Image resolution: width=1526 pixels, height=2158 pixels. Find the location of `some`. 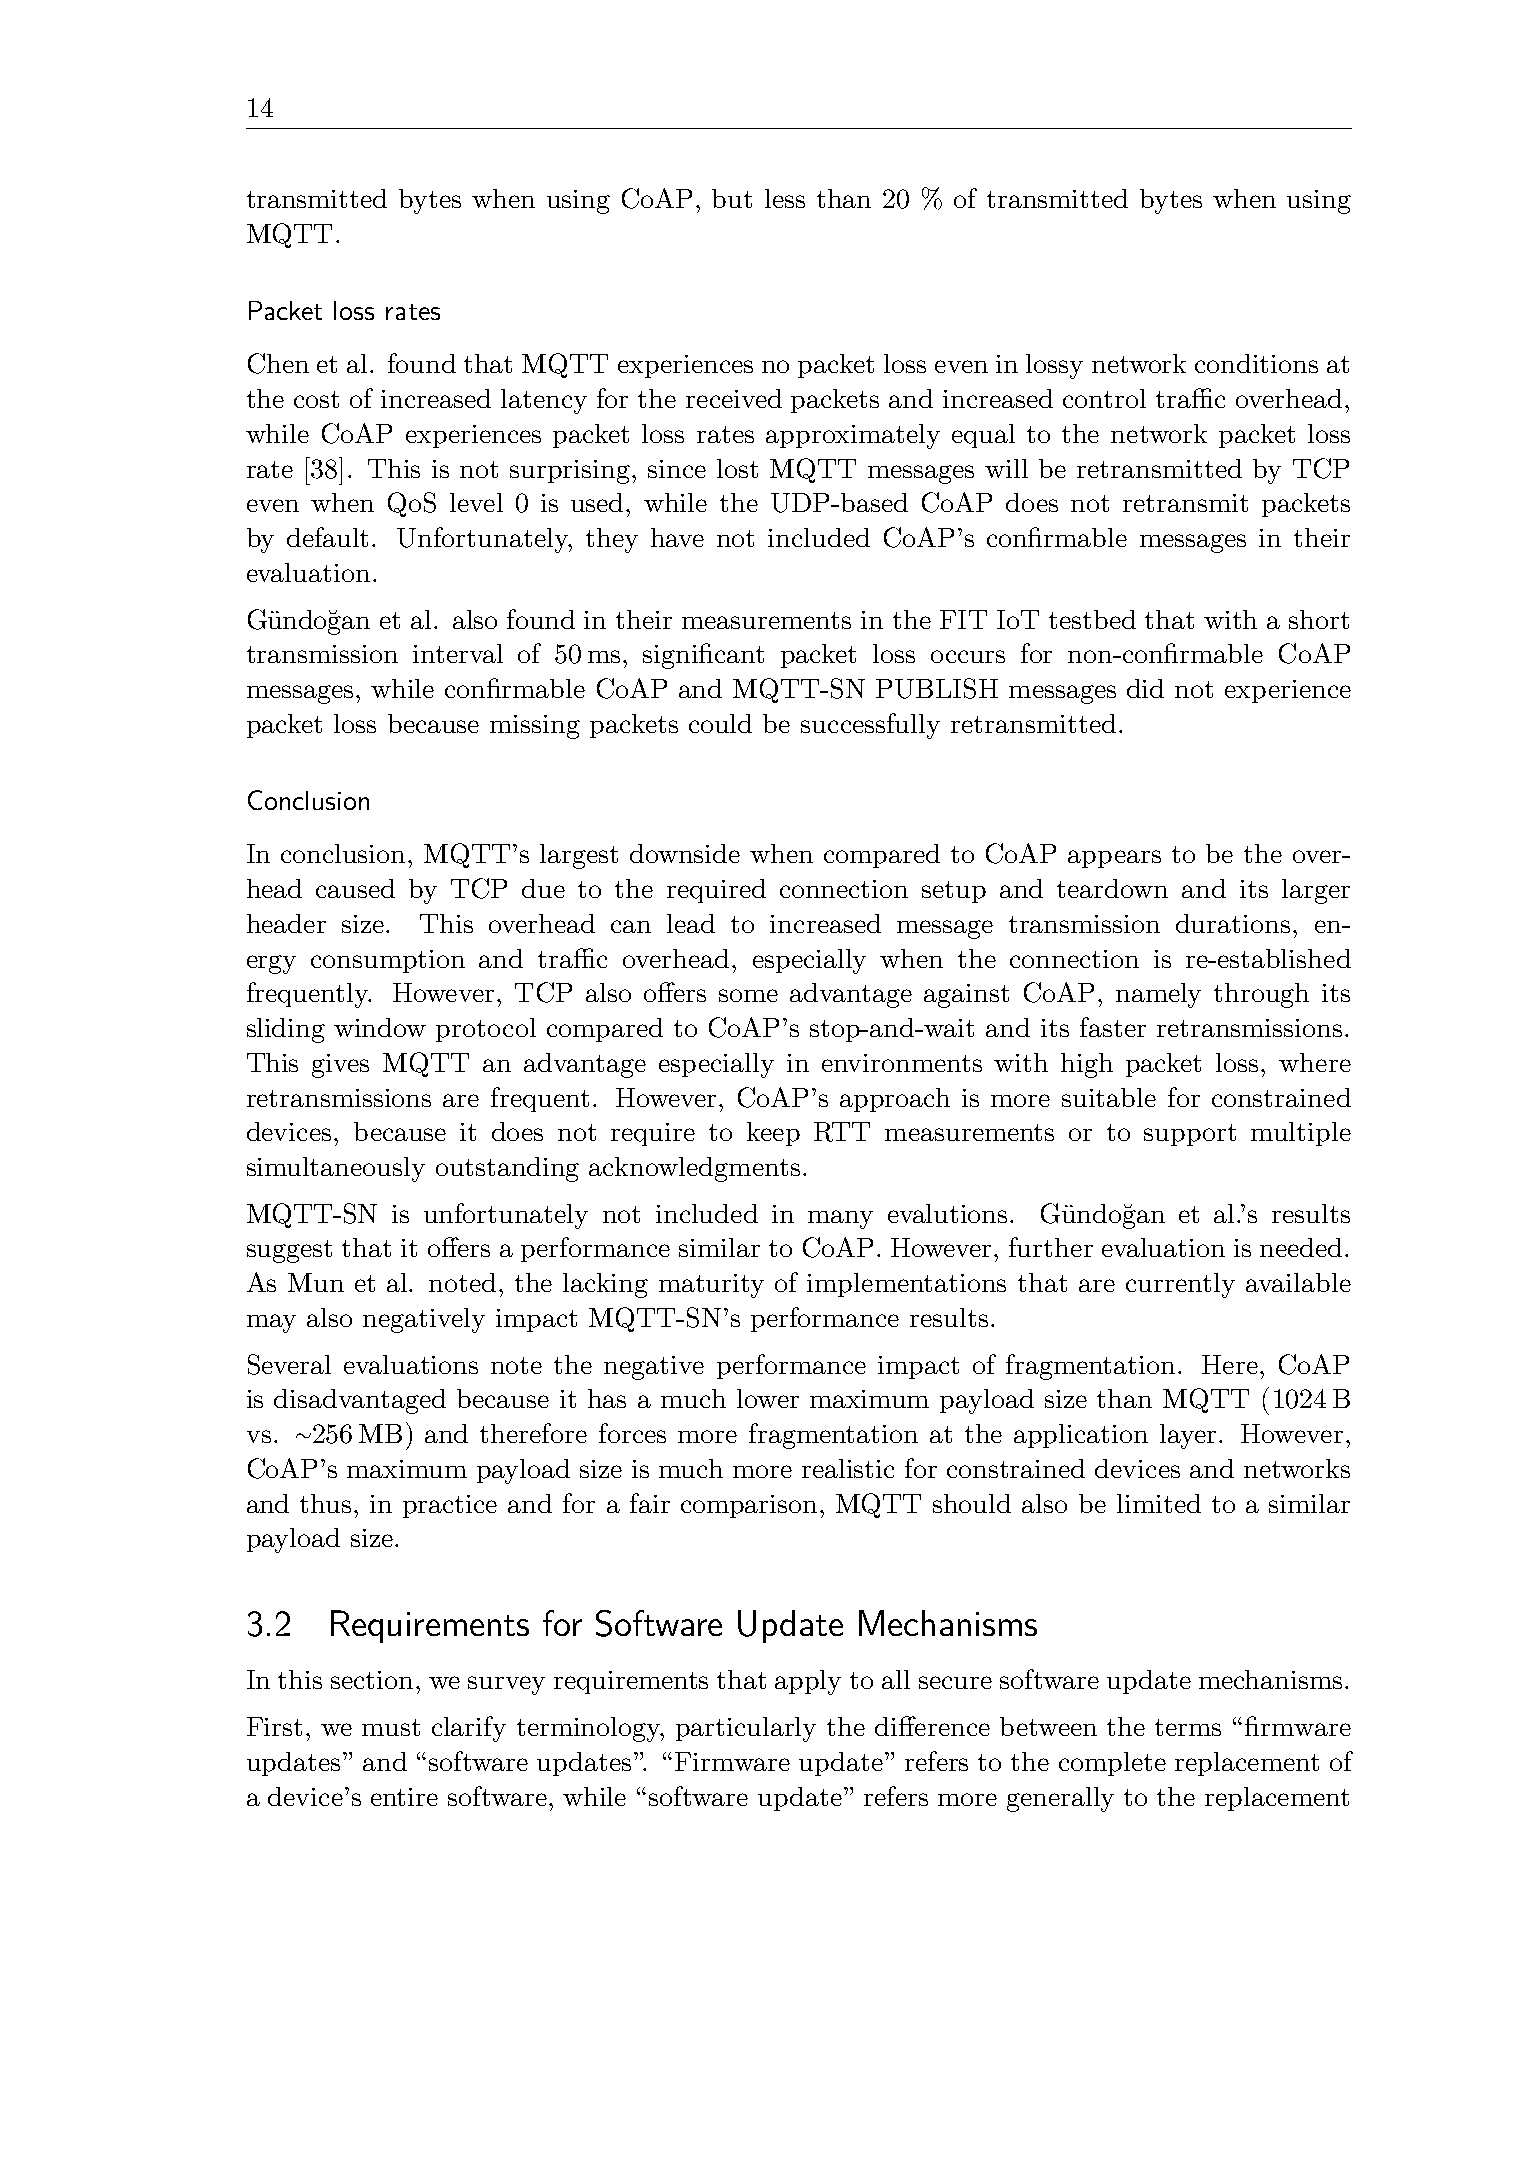

some is located at coordinates (748, 995).
